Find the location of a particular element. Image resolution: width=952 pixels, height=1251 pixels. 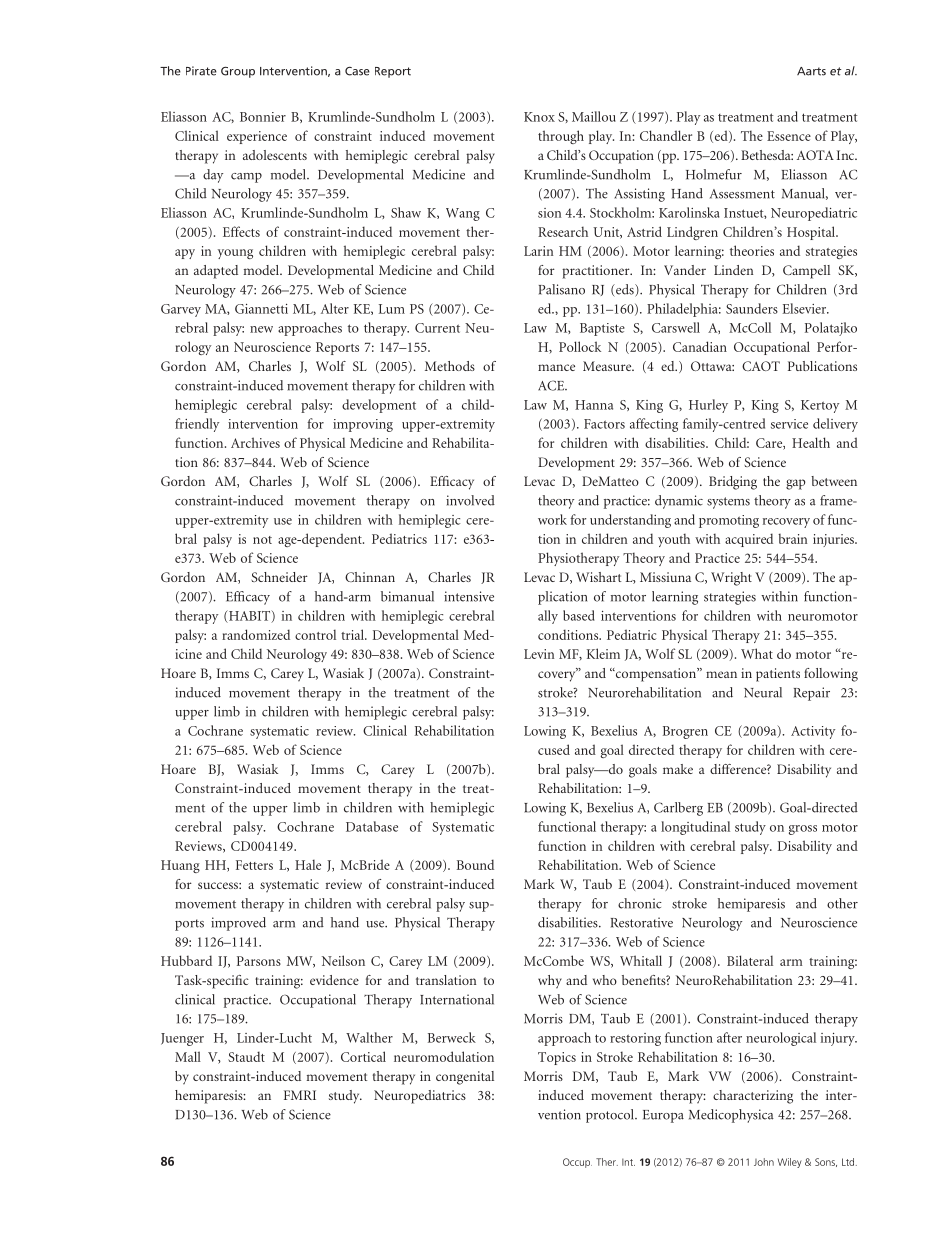

randomized is located at coordinates (256, 634).
